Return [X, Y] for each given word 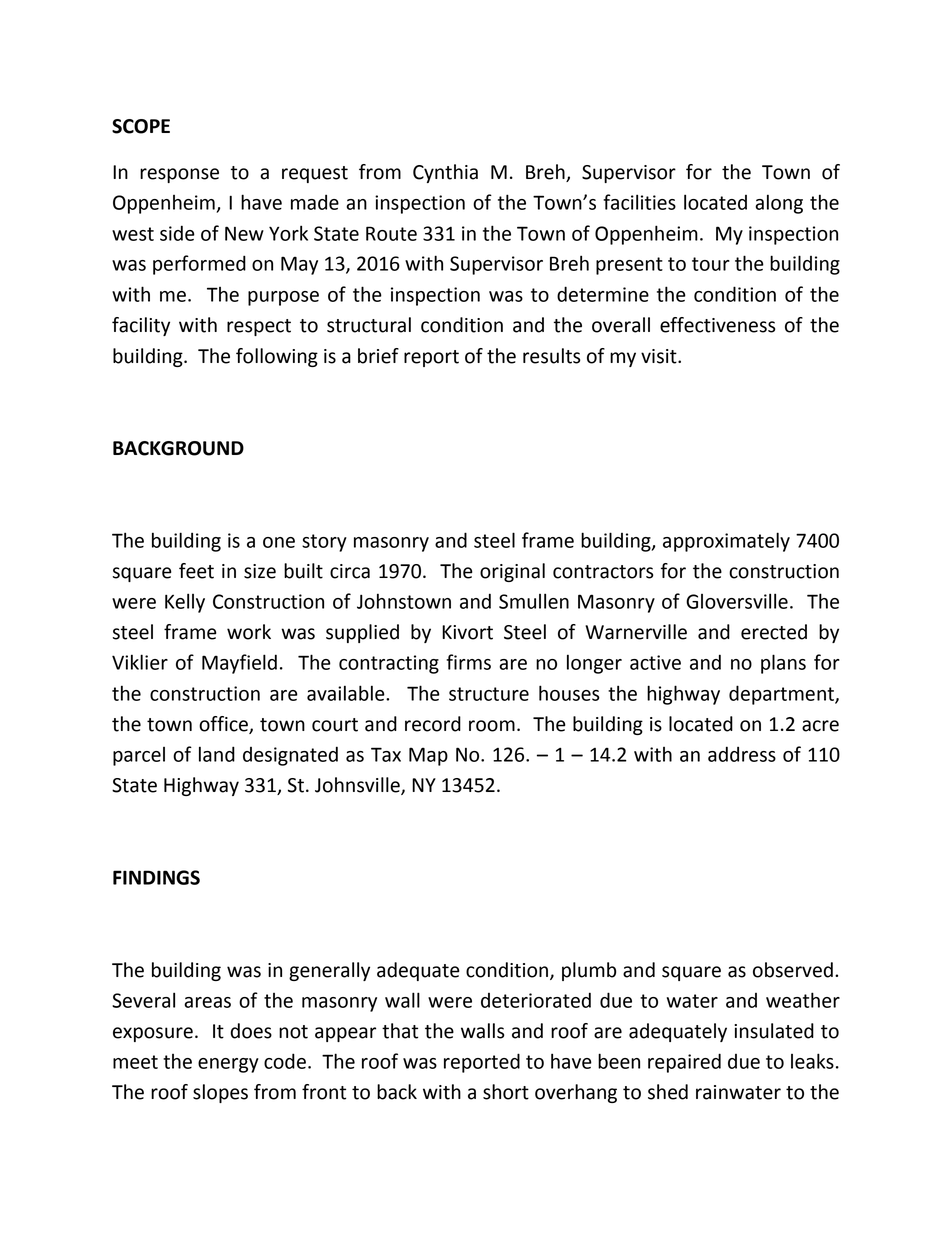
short [506, 1092]
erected [774, 632]
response [179, 175]
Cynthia [445, 173]
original [512, 572]
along [779, 204]
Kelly [185, 603]
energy [228, 1065]
